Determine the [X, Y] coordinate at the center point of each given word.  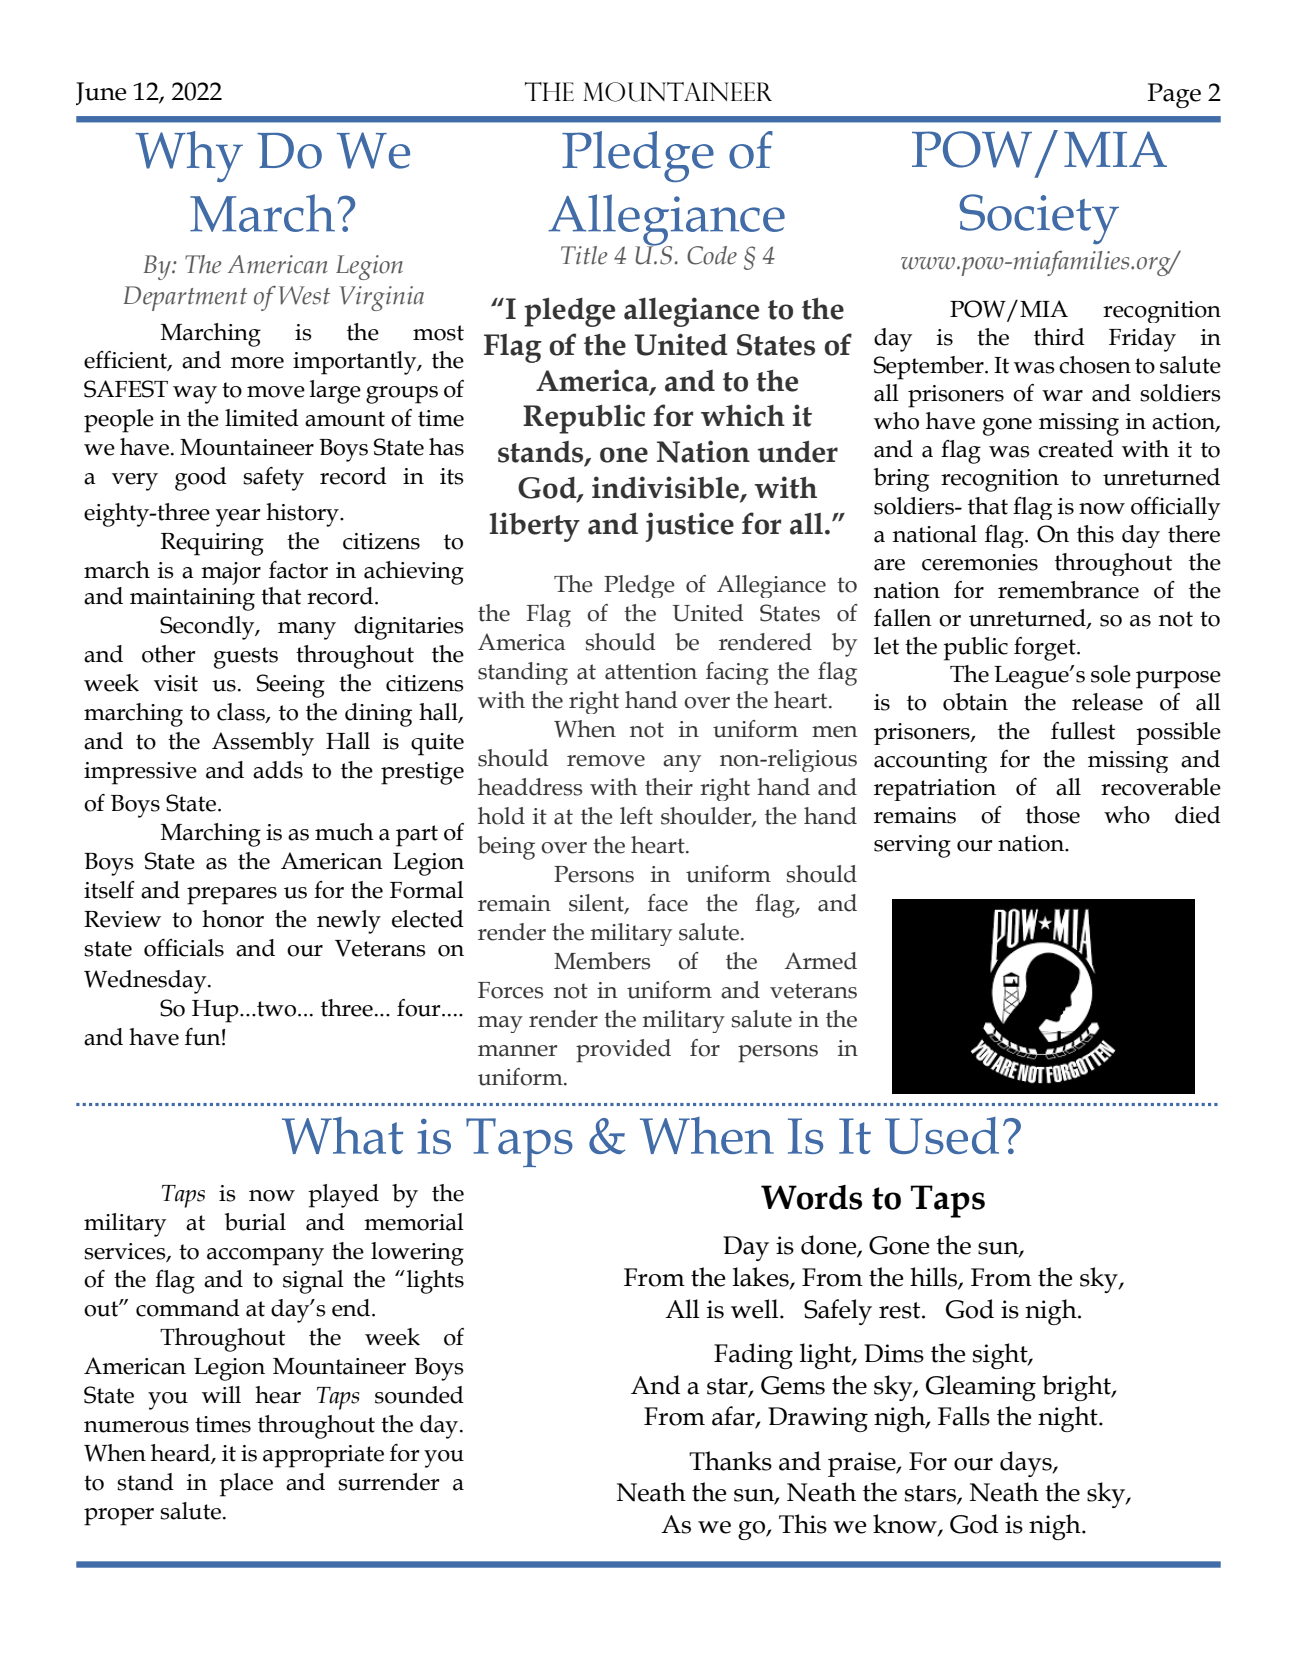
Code [712, 255]
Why [189, 156]
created [1076, 449]
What [342, 1135]
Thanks [730, 1461]
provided [623, 1051]
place [246, 1485]
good [201, 479]
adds [278, 770]
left [636, 816]
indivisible [666, 488]
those [1053, 815]
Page [1174, 95]
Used [942, 1135]
